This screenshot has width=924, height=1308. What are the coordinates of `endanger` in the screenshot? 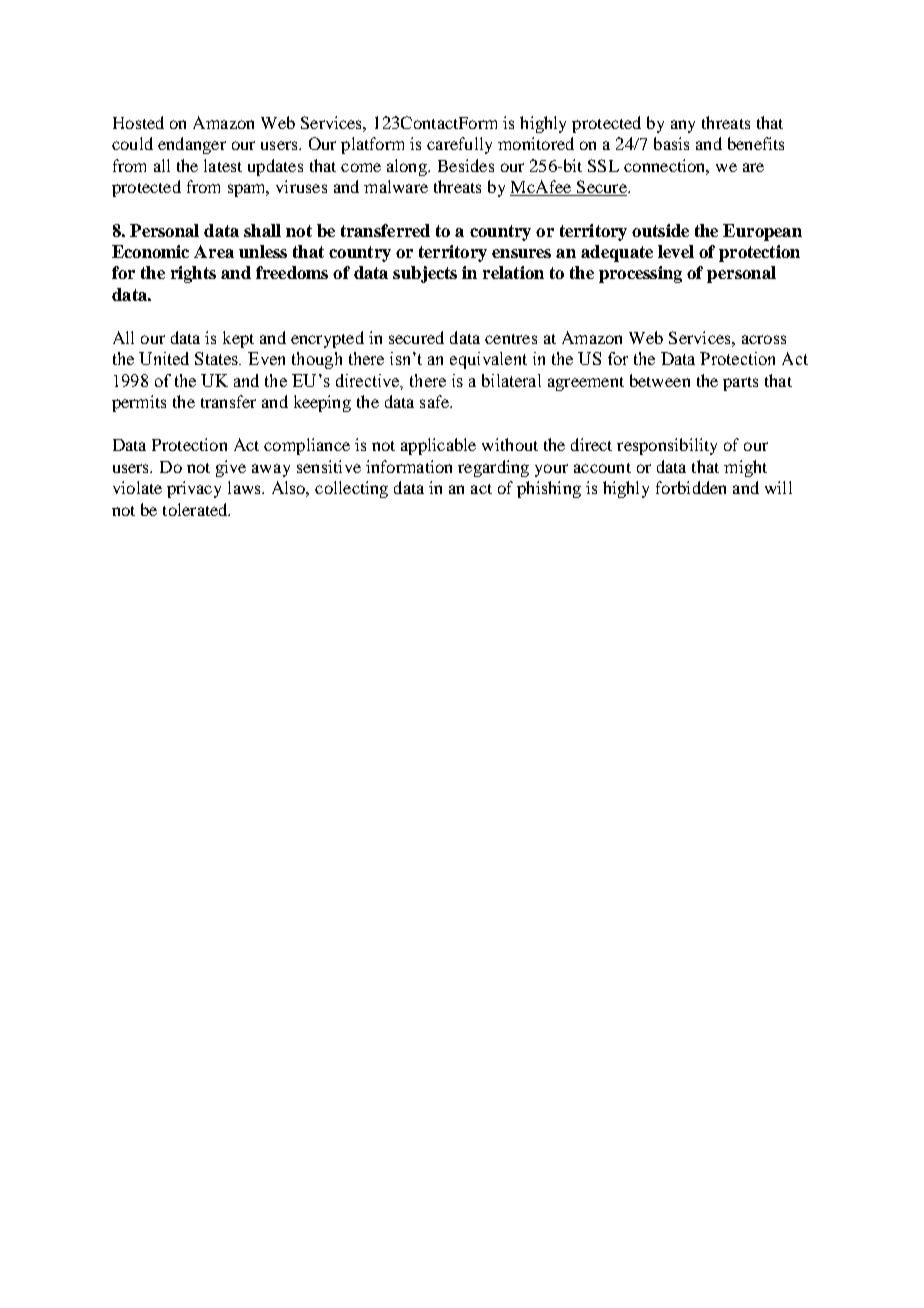 It's located at (192, 145).
